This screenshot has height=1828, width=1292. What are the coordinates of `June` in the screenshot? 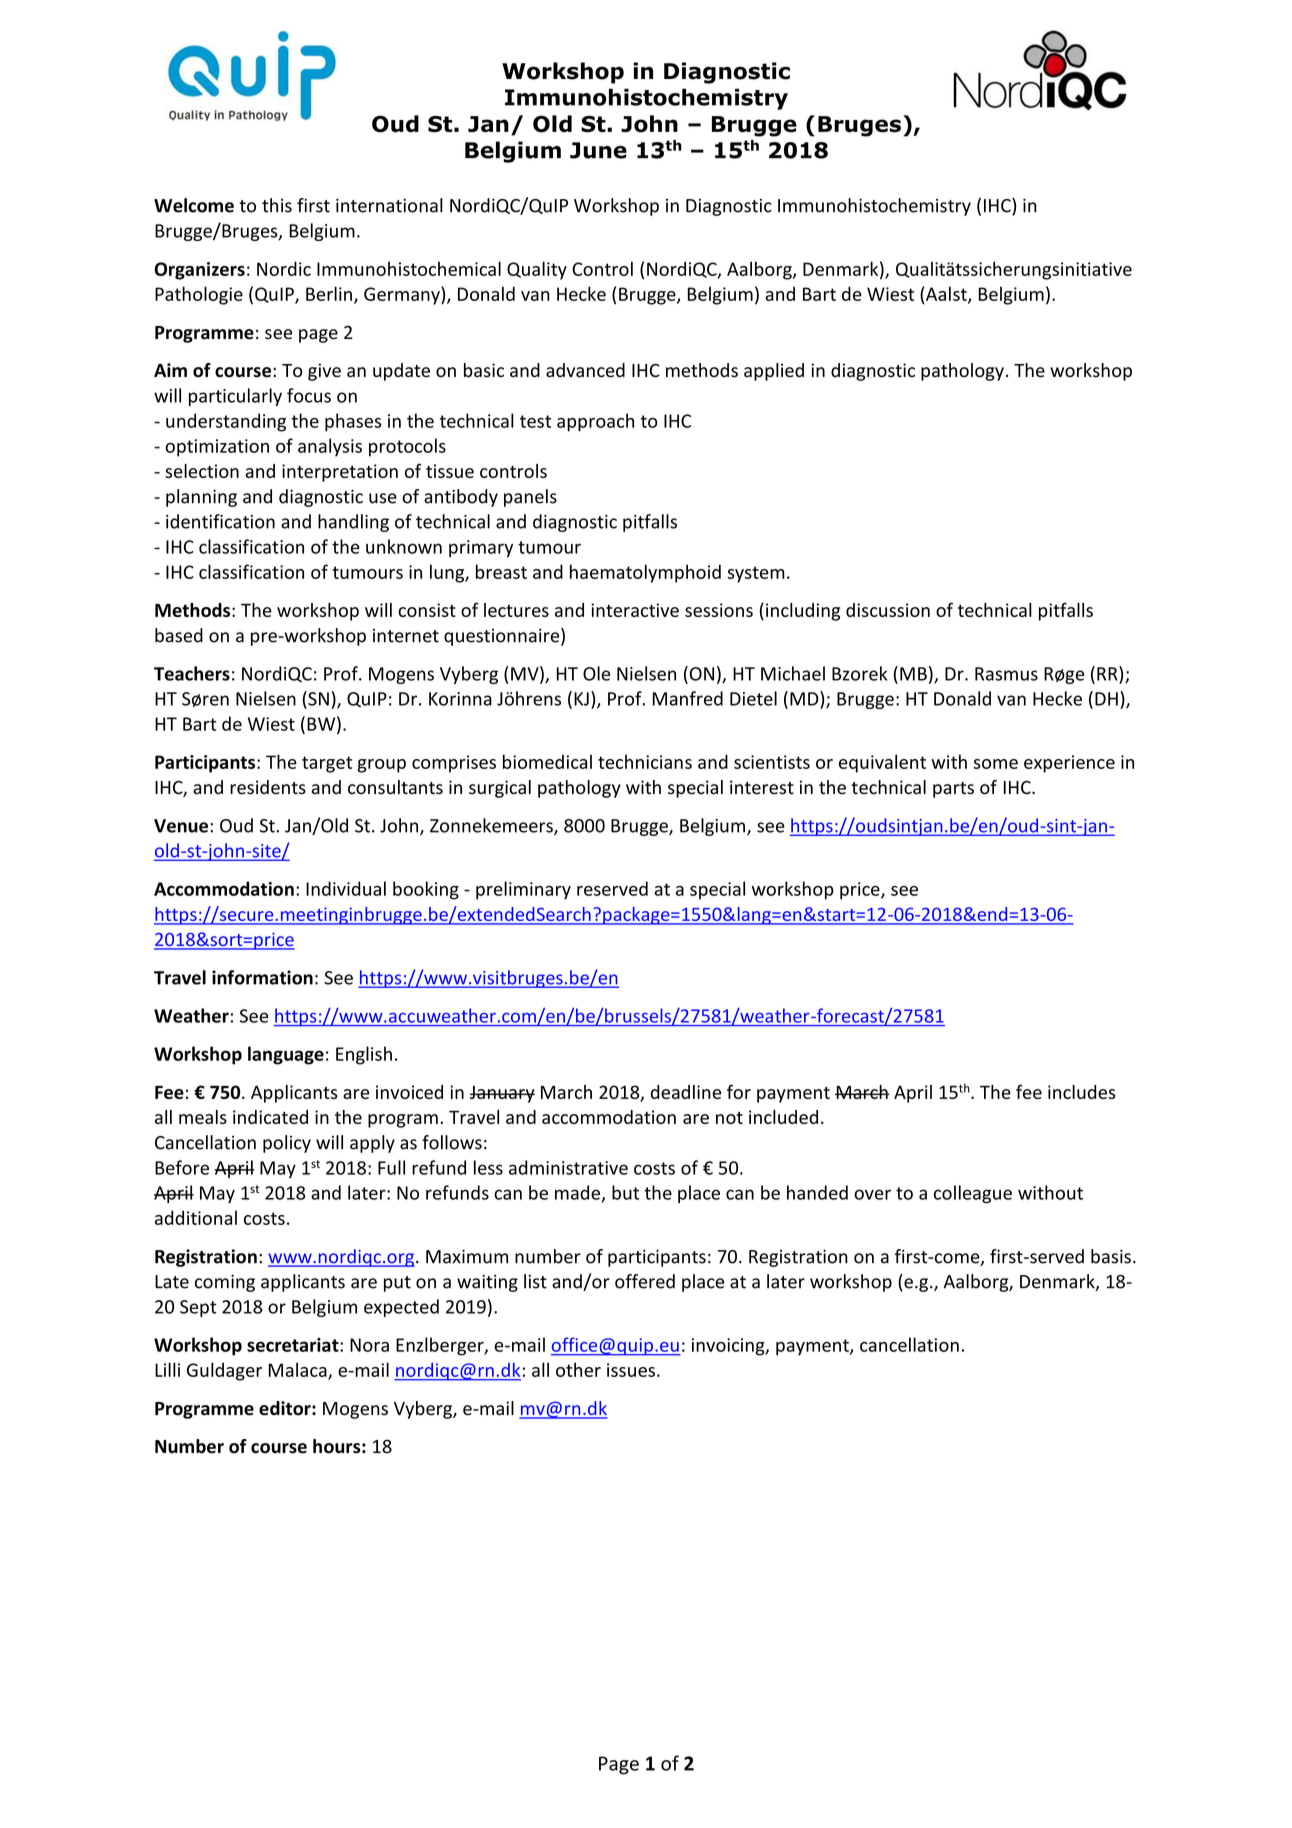 It's located at (598, 150).
